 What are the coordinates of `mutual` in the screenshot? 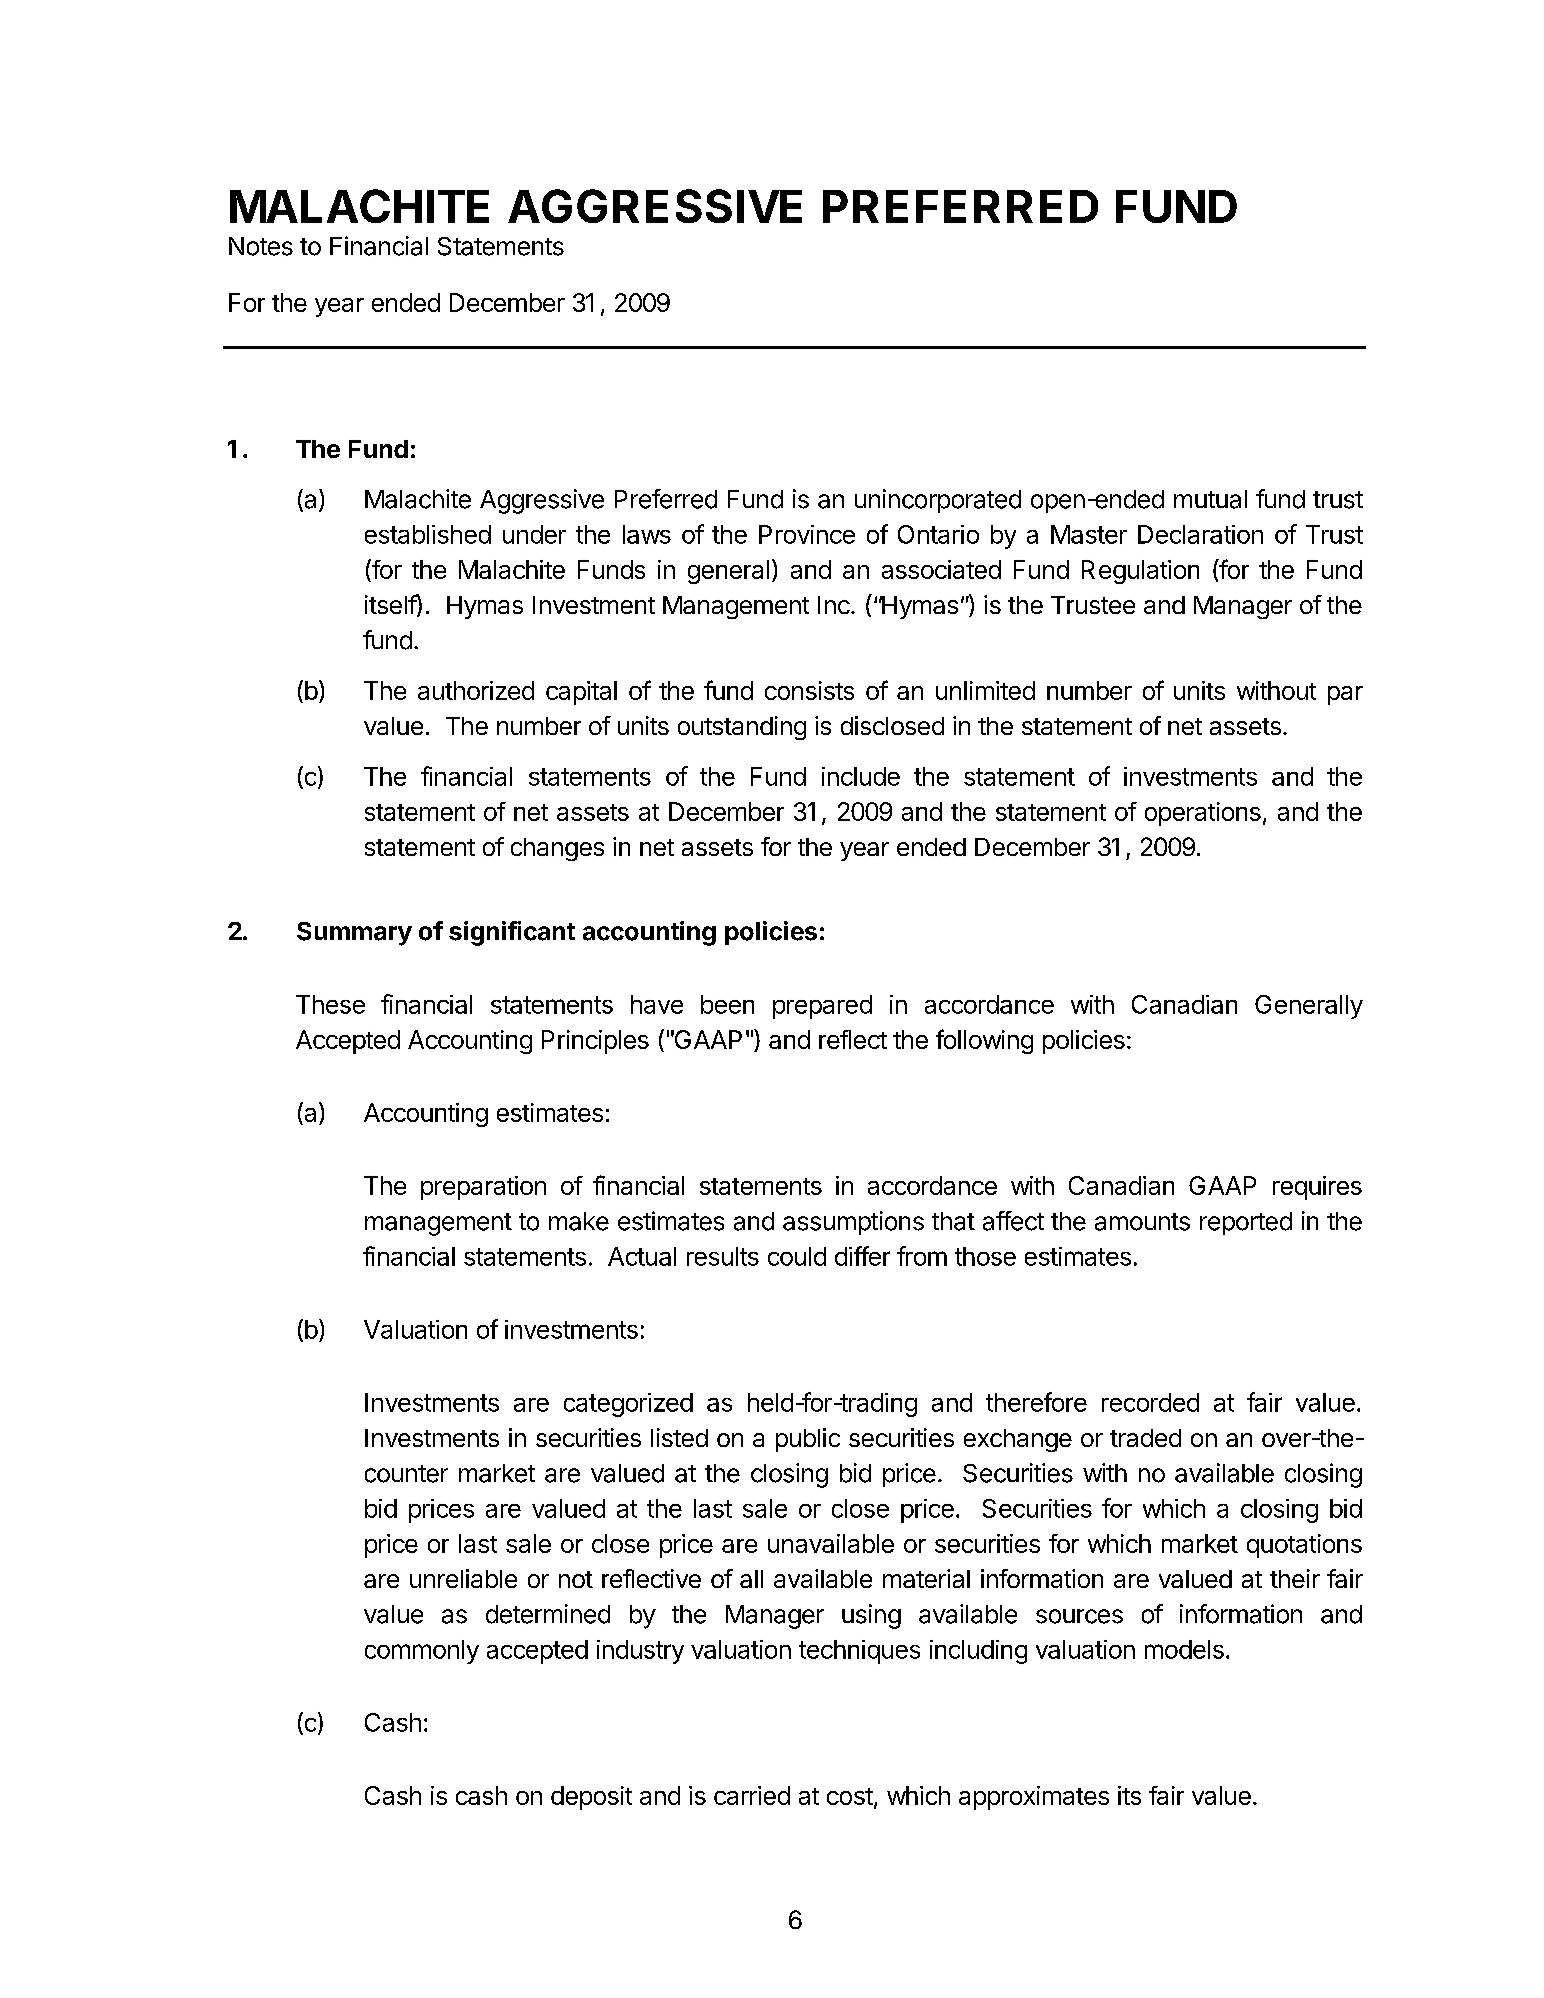 It's located at (1210, 499).
